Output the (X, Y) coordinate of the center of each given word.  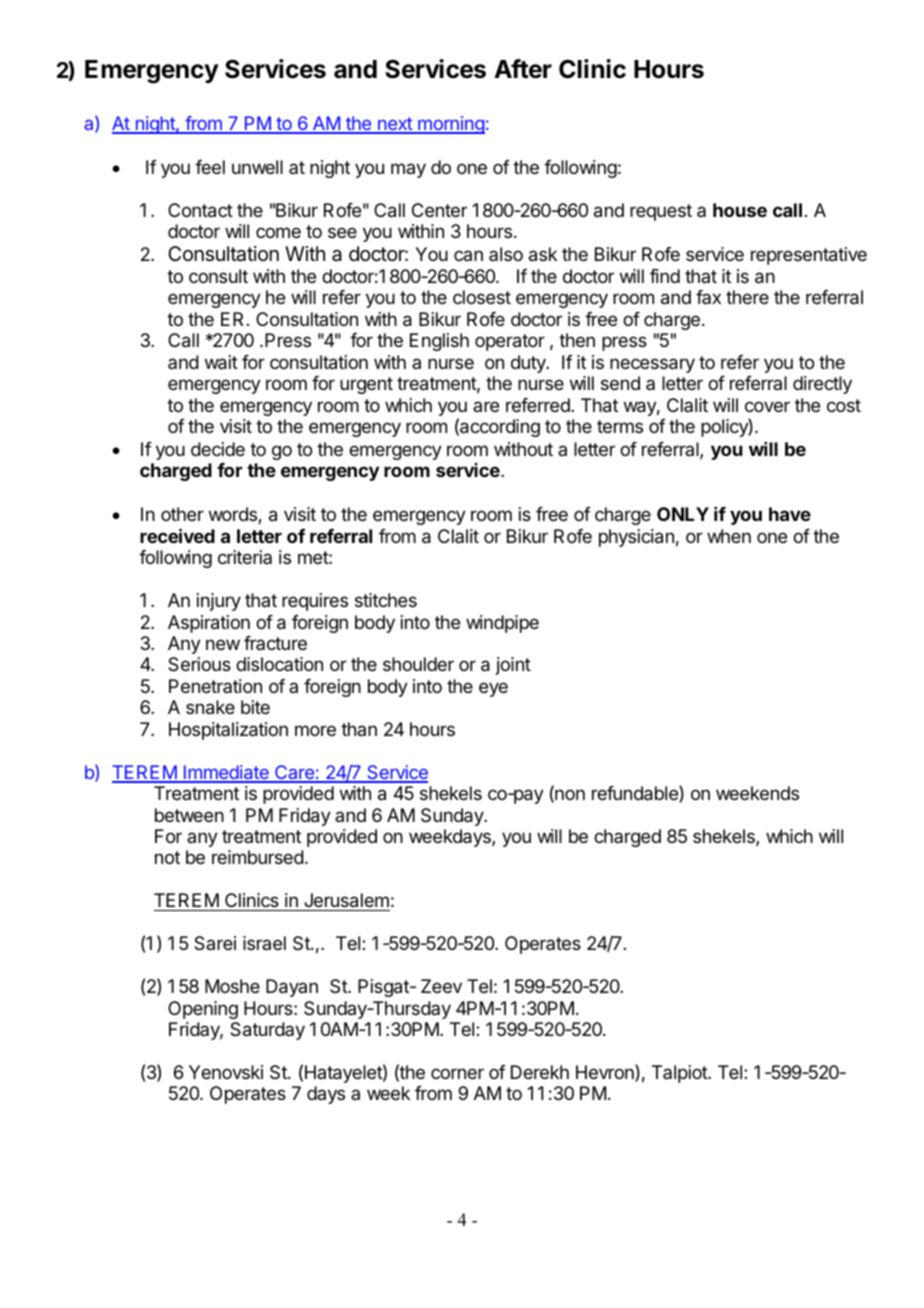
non (569, 796)
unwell (257, 167)
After (523, 69)
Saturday (267, 1031)
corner (457, 1073)
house (740, 210)
